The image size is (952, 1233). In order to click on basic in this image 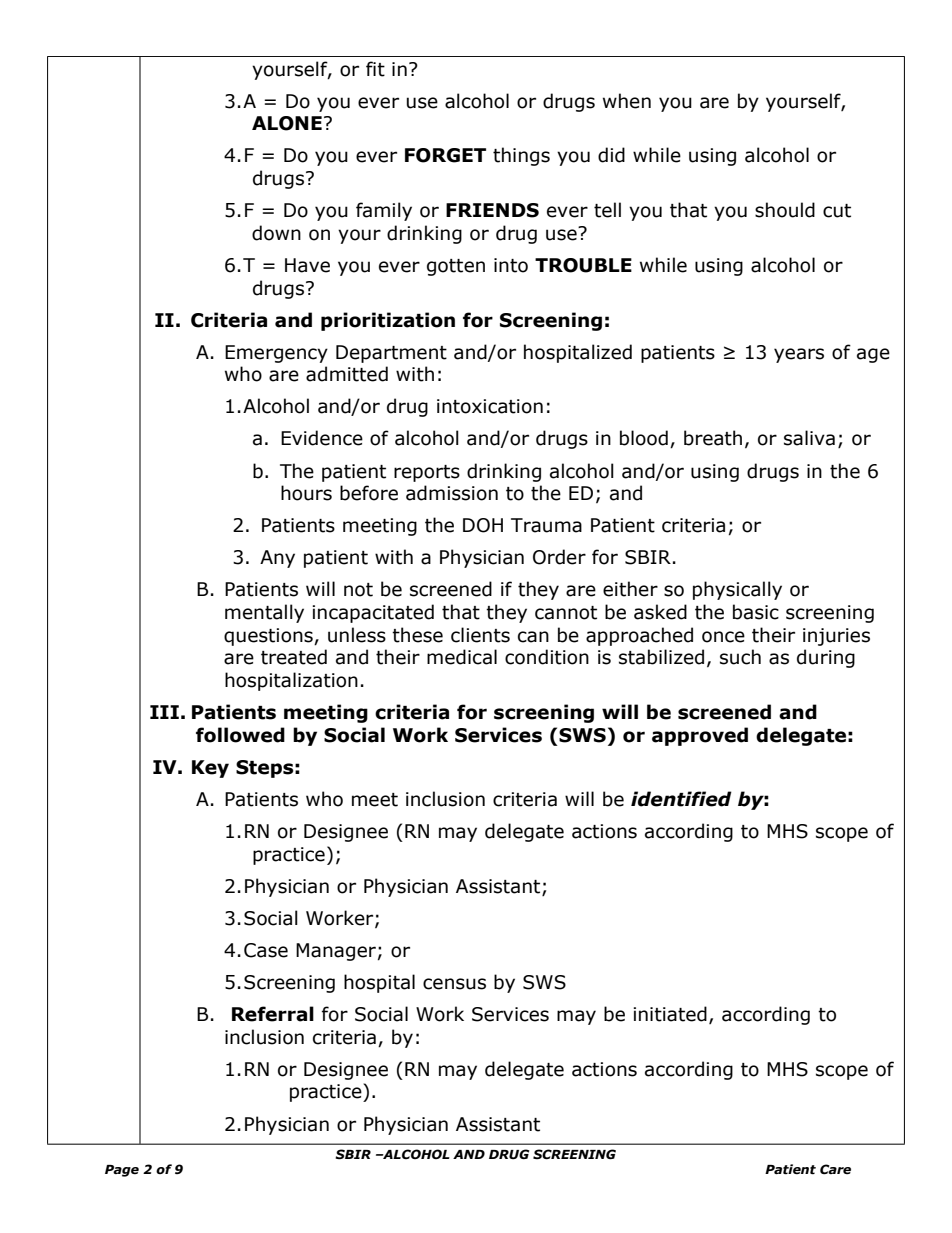, I will do `click(756, 612)`.
